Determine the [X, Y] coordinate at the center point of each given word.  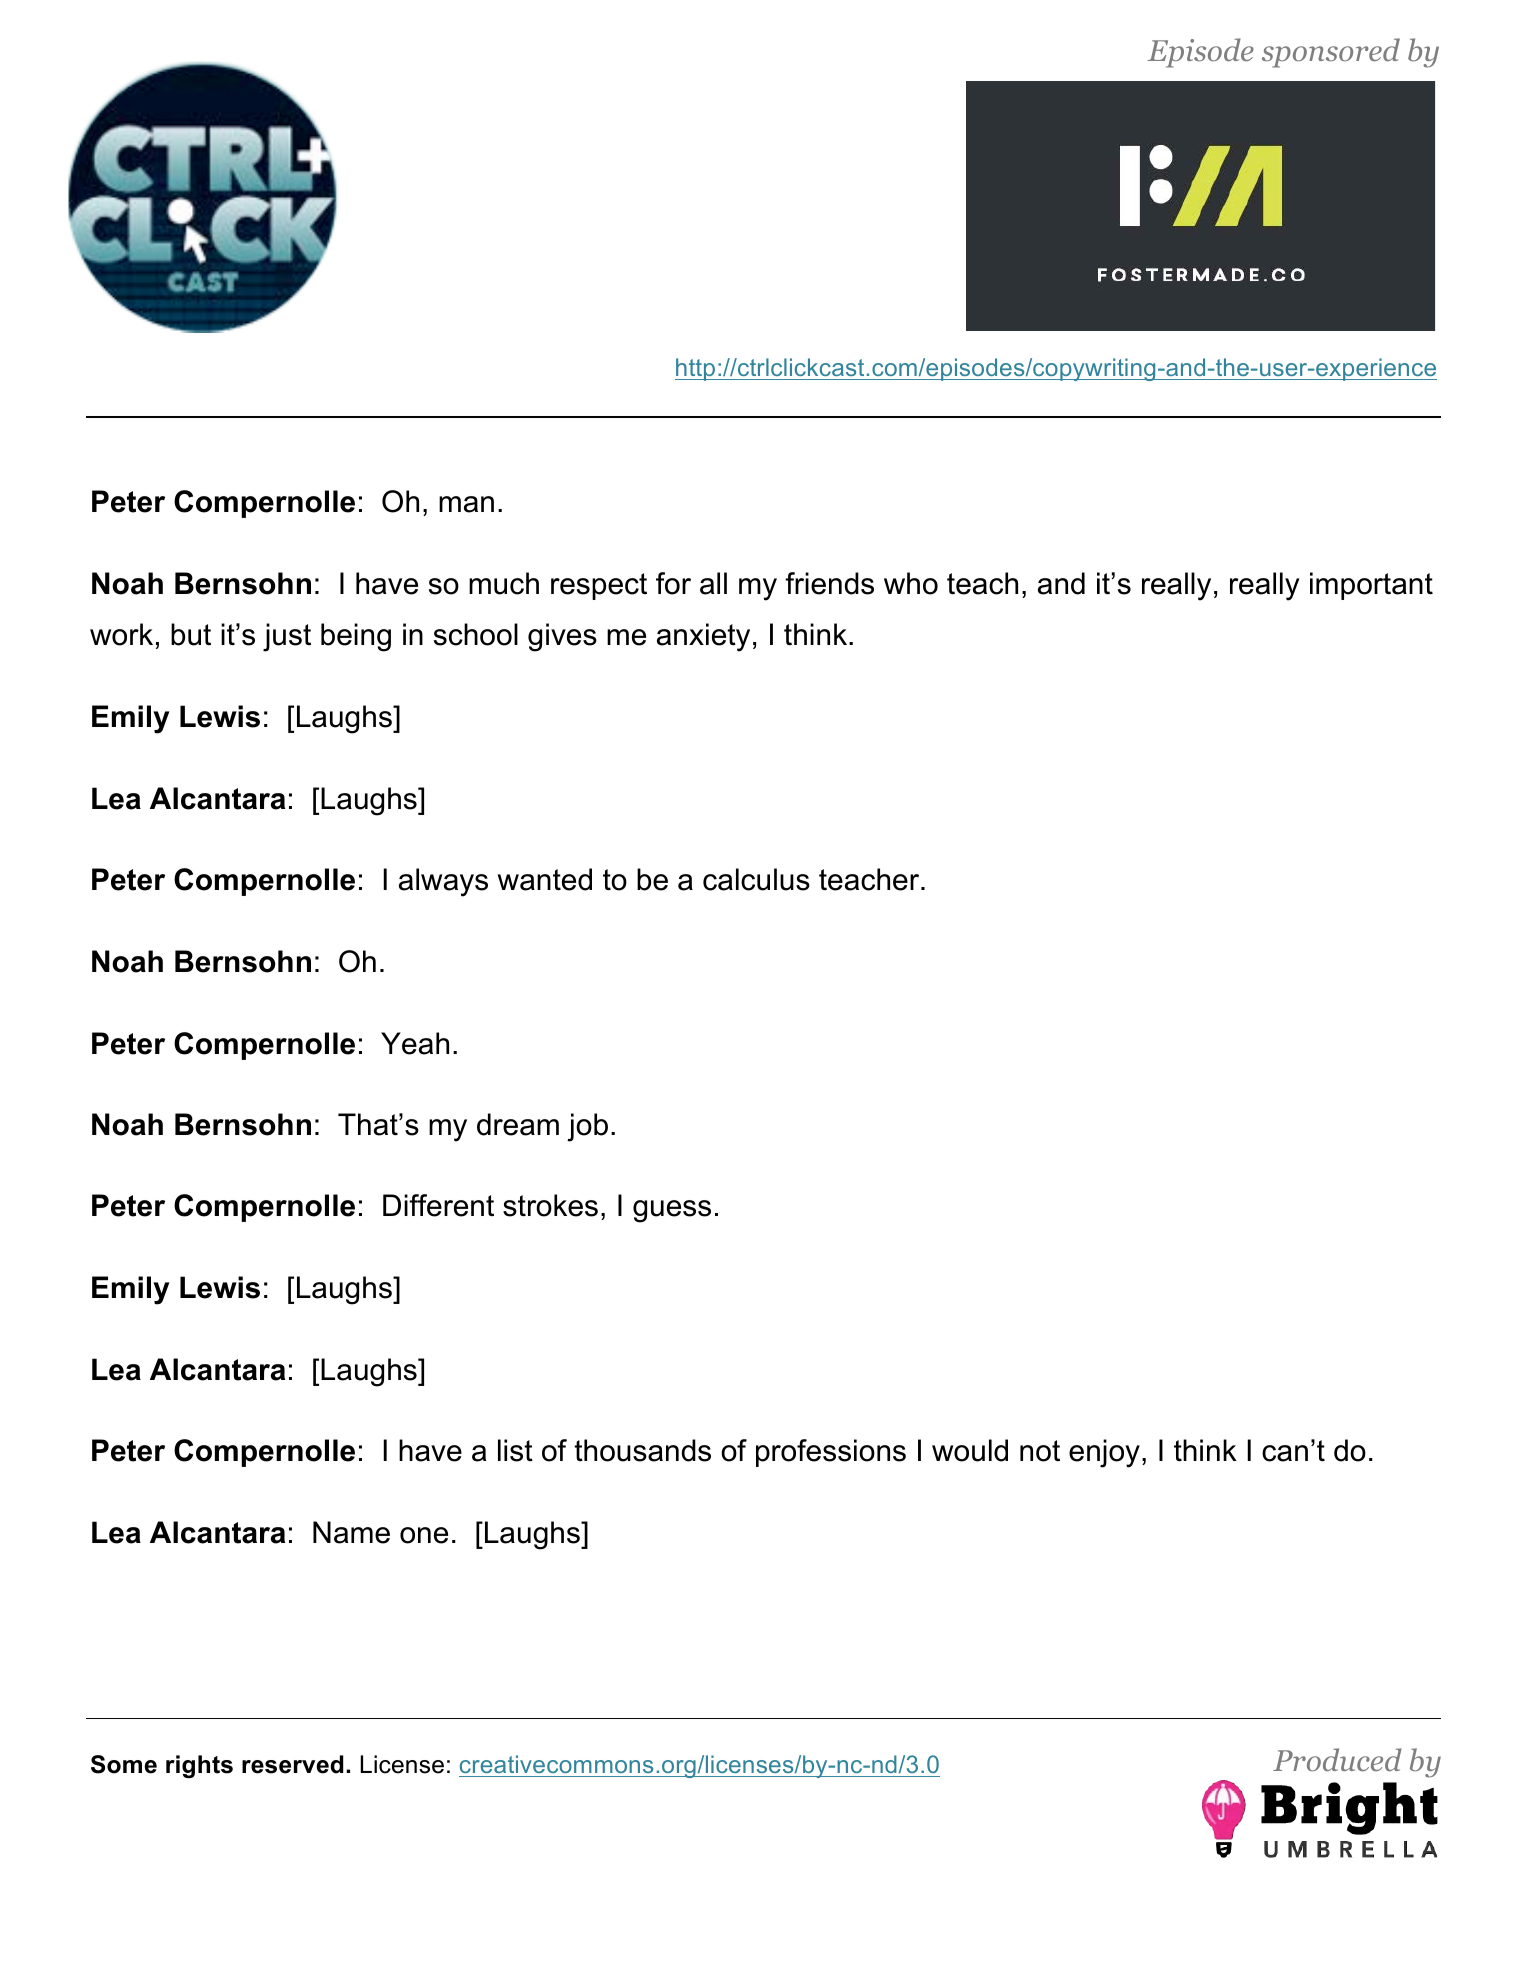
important [1371, 586]
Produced [1337, 1760]
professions [831, 1453]
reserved [292, 1764]
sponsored [1331, 53]
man [466, 504]
